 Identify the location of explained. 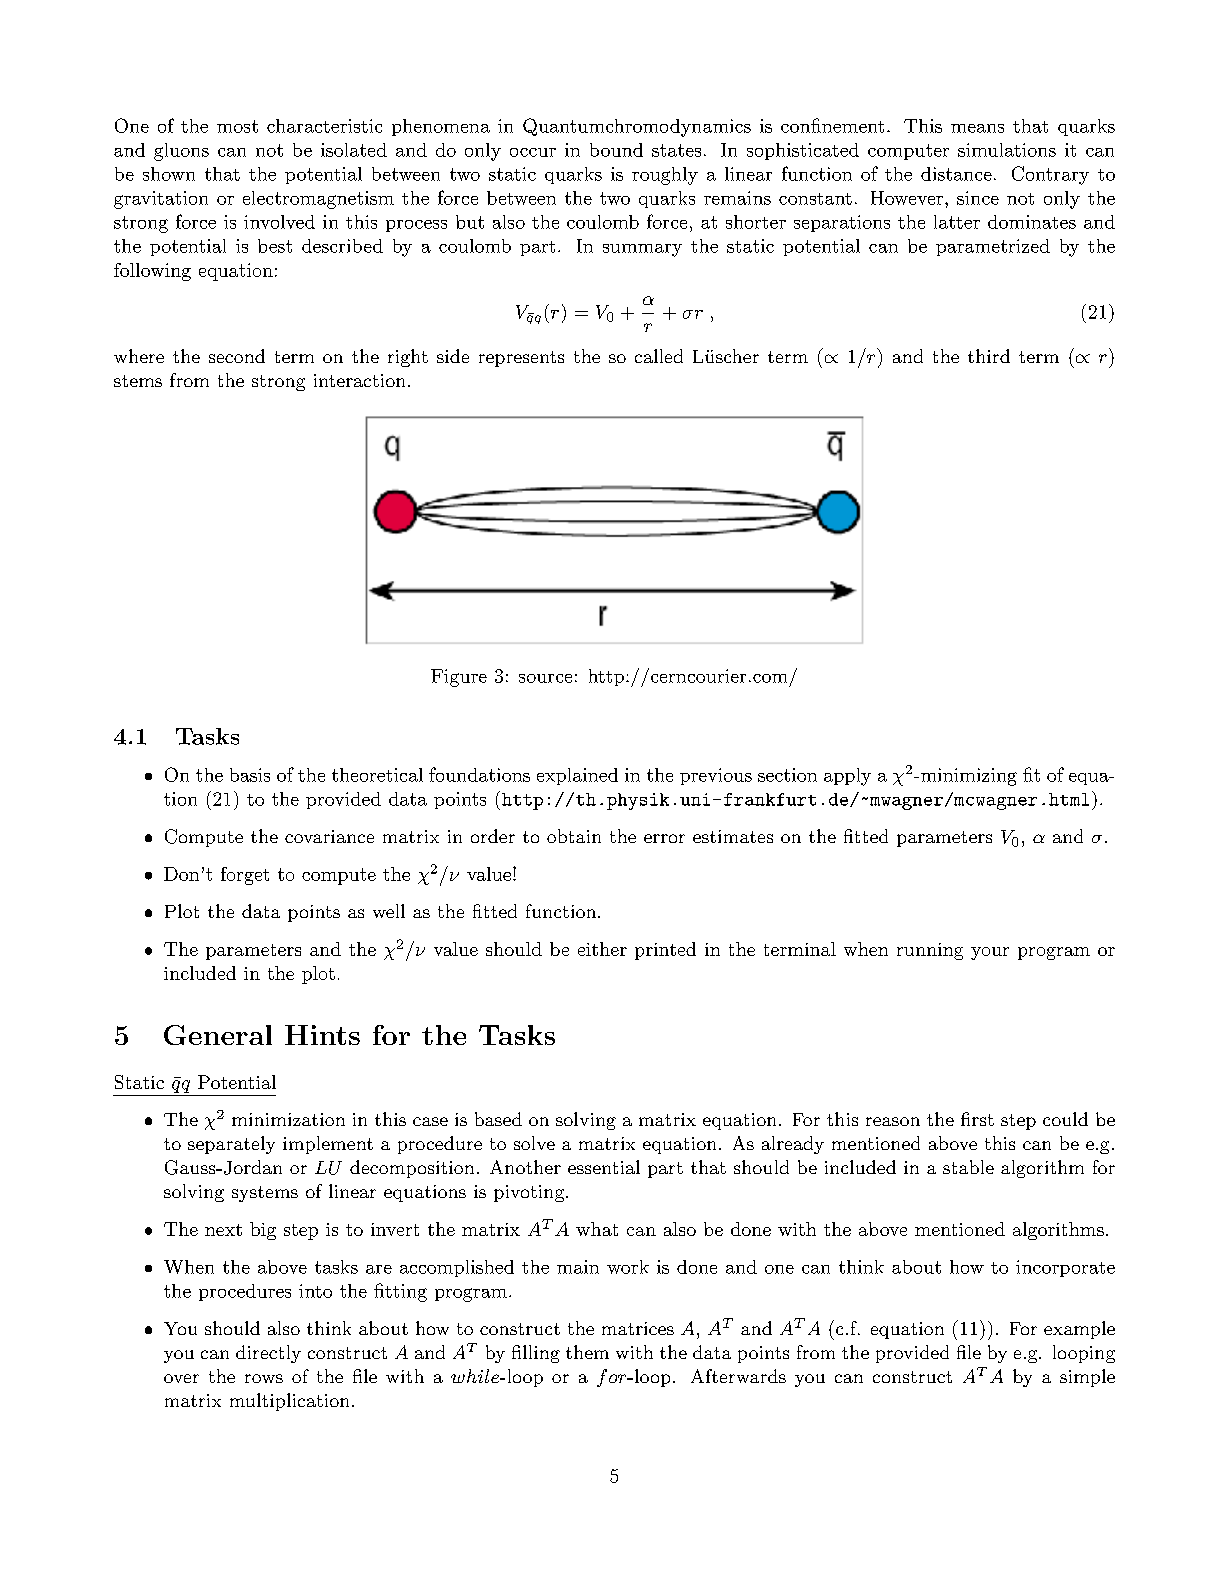
(577, 776).
